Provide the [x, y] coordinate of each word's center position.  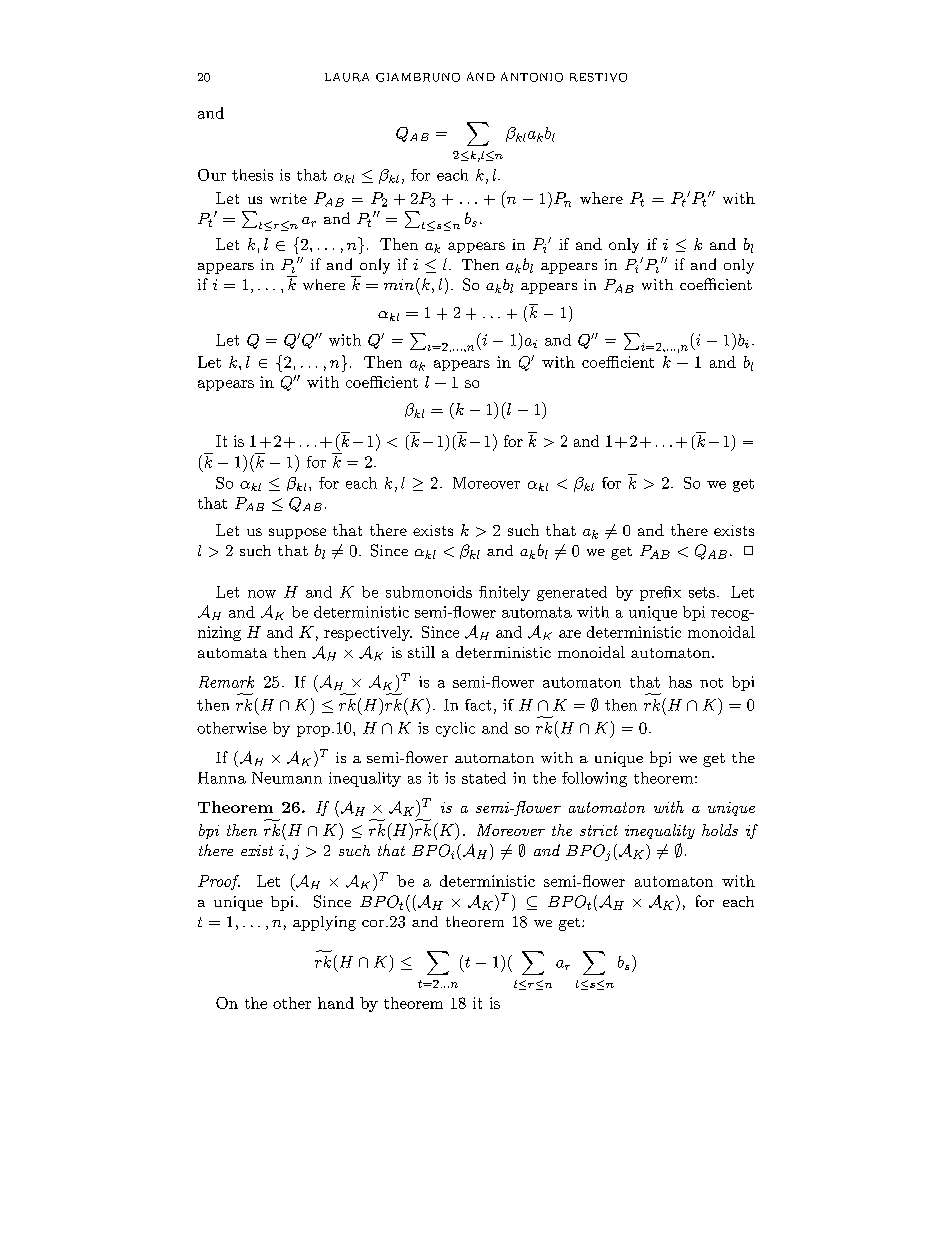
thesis [252, 175]
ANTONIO [532, 77]
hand [336, 1003]
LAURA [347, 77]
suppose [297, 533]
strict [599, 830]
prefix [660, 593]
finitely [504, 593]
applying [324, 923]
